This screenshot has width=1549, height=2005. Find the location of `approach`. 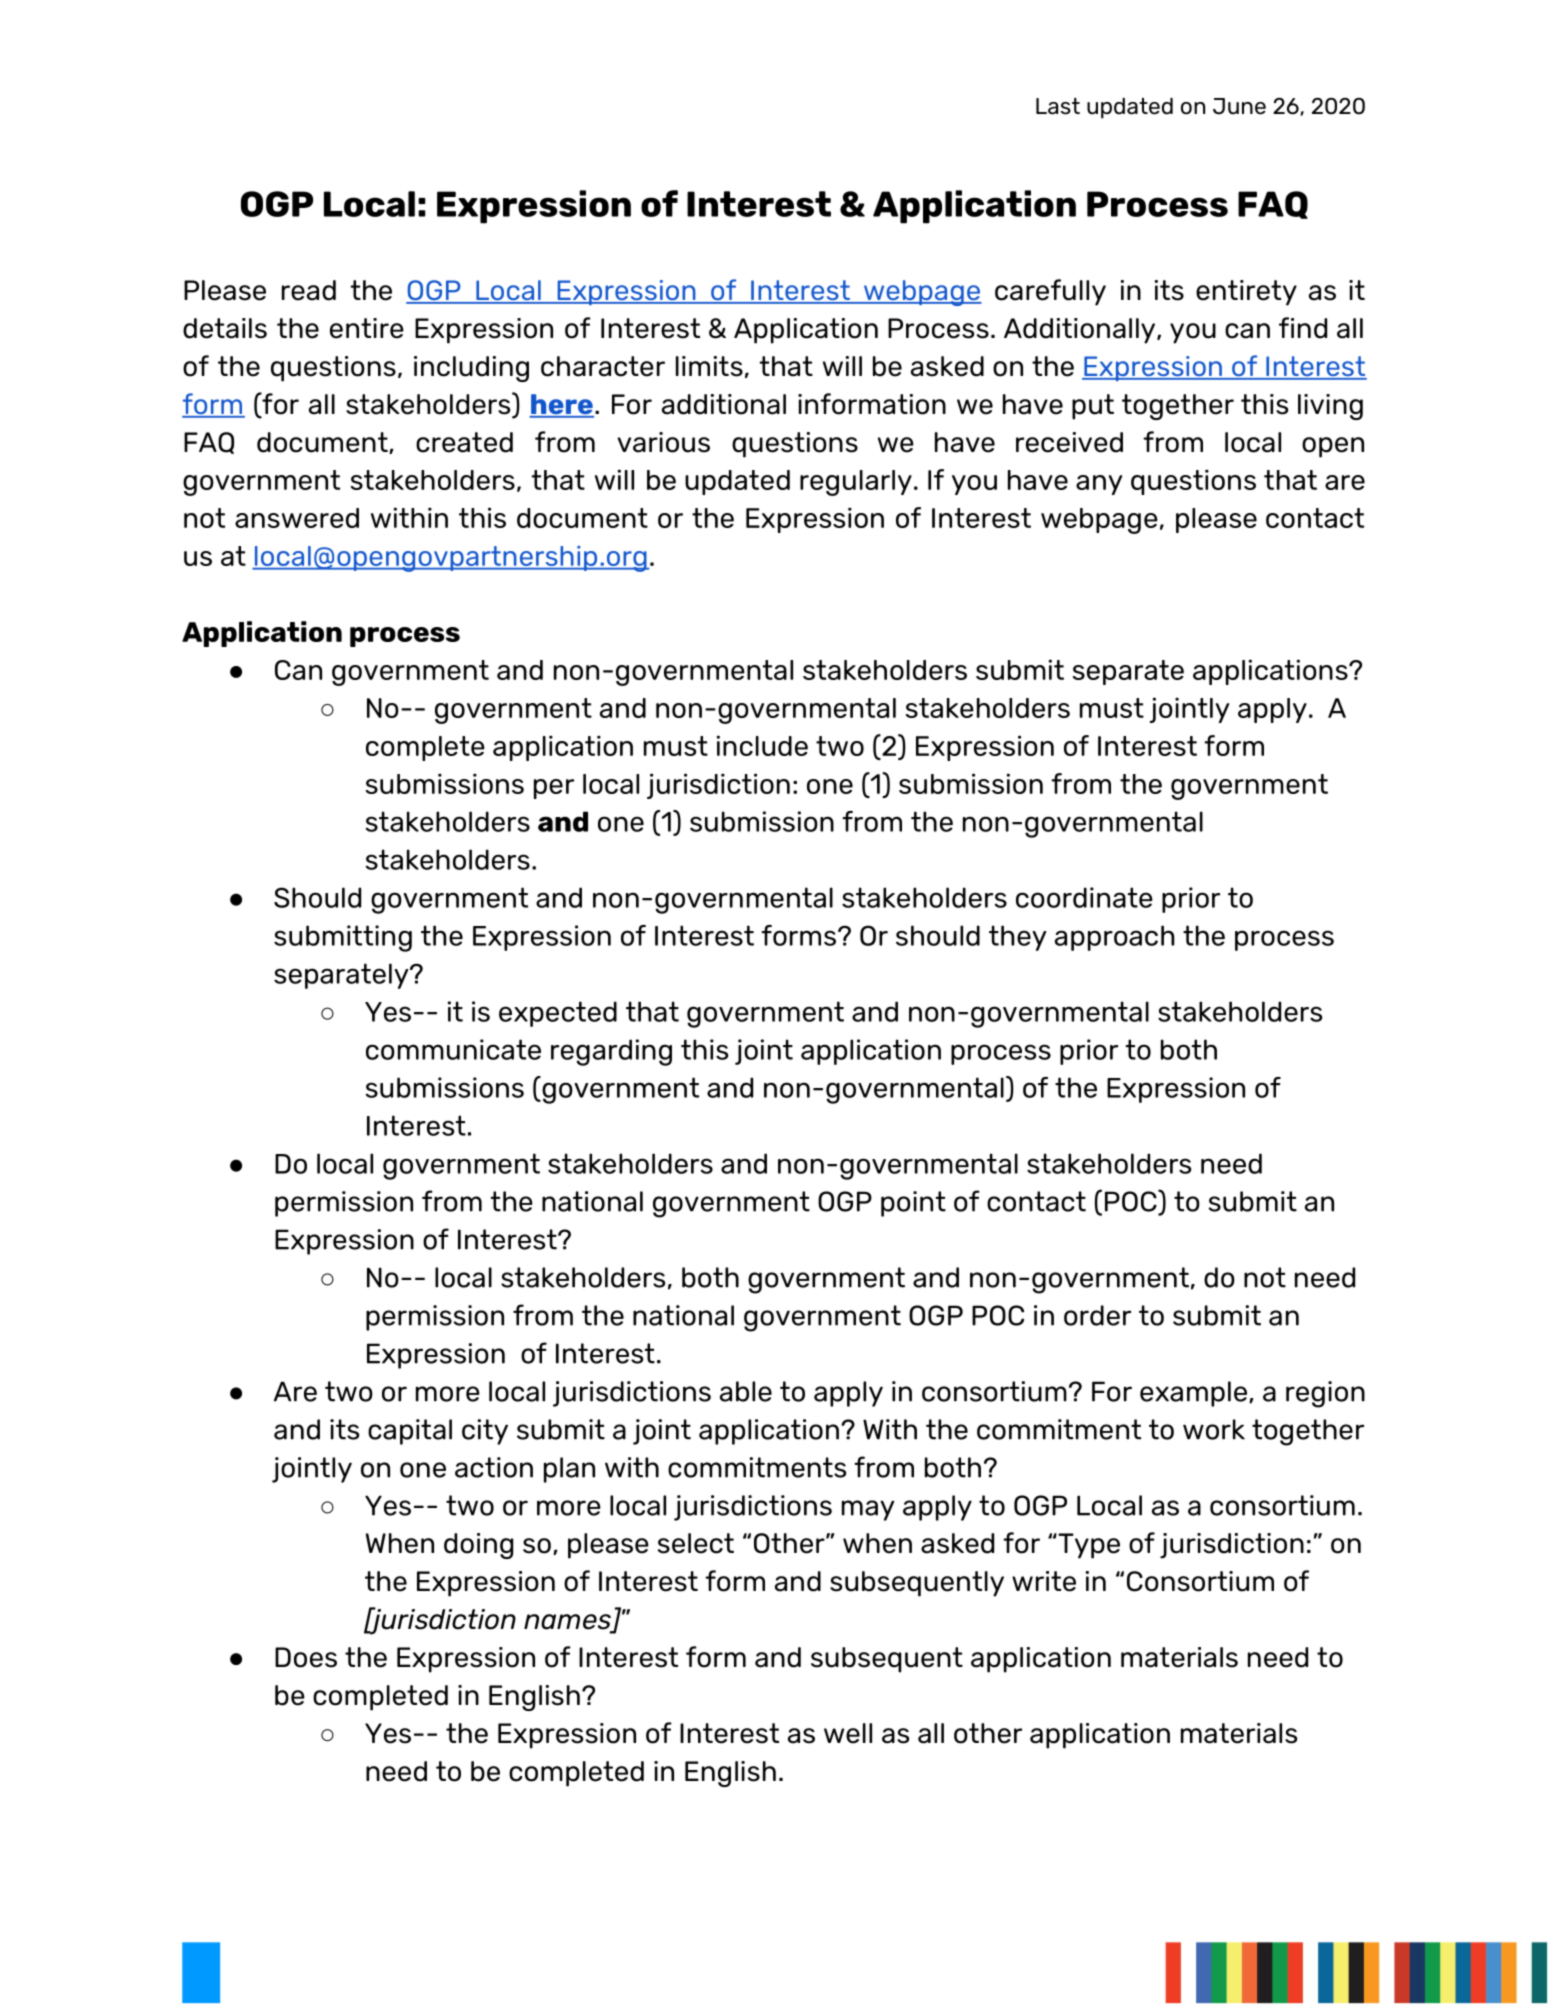

approach is located at coordinates (1114, 938).
